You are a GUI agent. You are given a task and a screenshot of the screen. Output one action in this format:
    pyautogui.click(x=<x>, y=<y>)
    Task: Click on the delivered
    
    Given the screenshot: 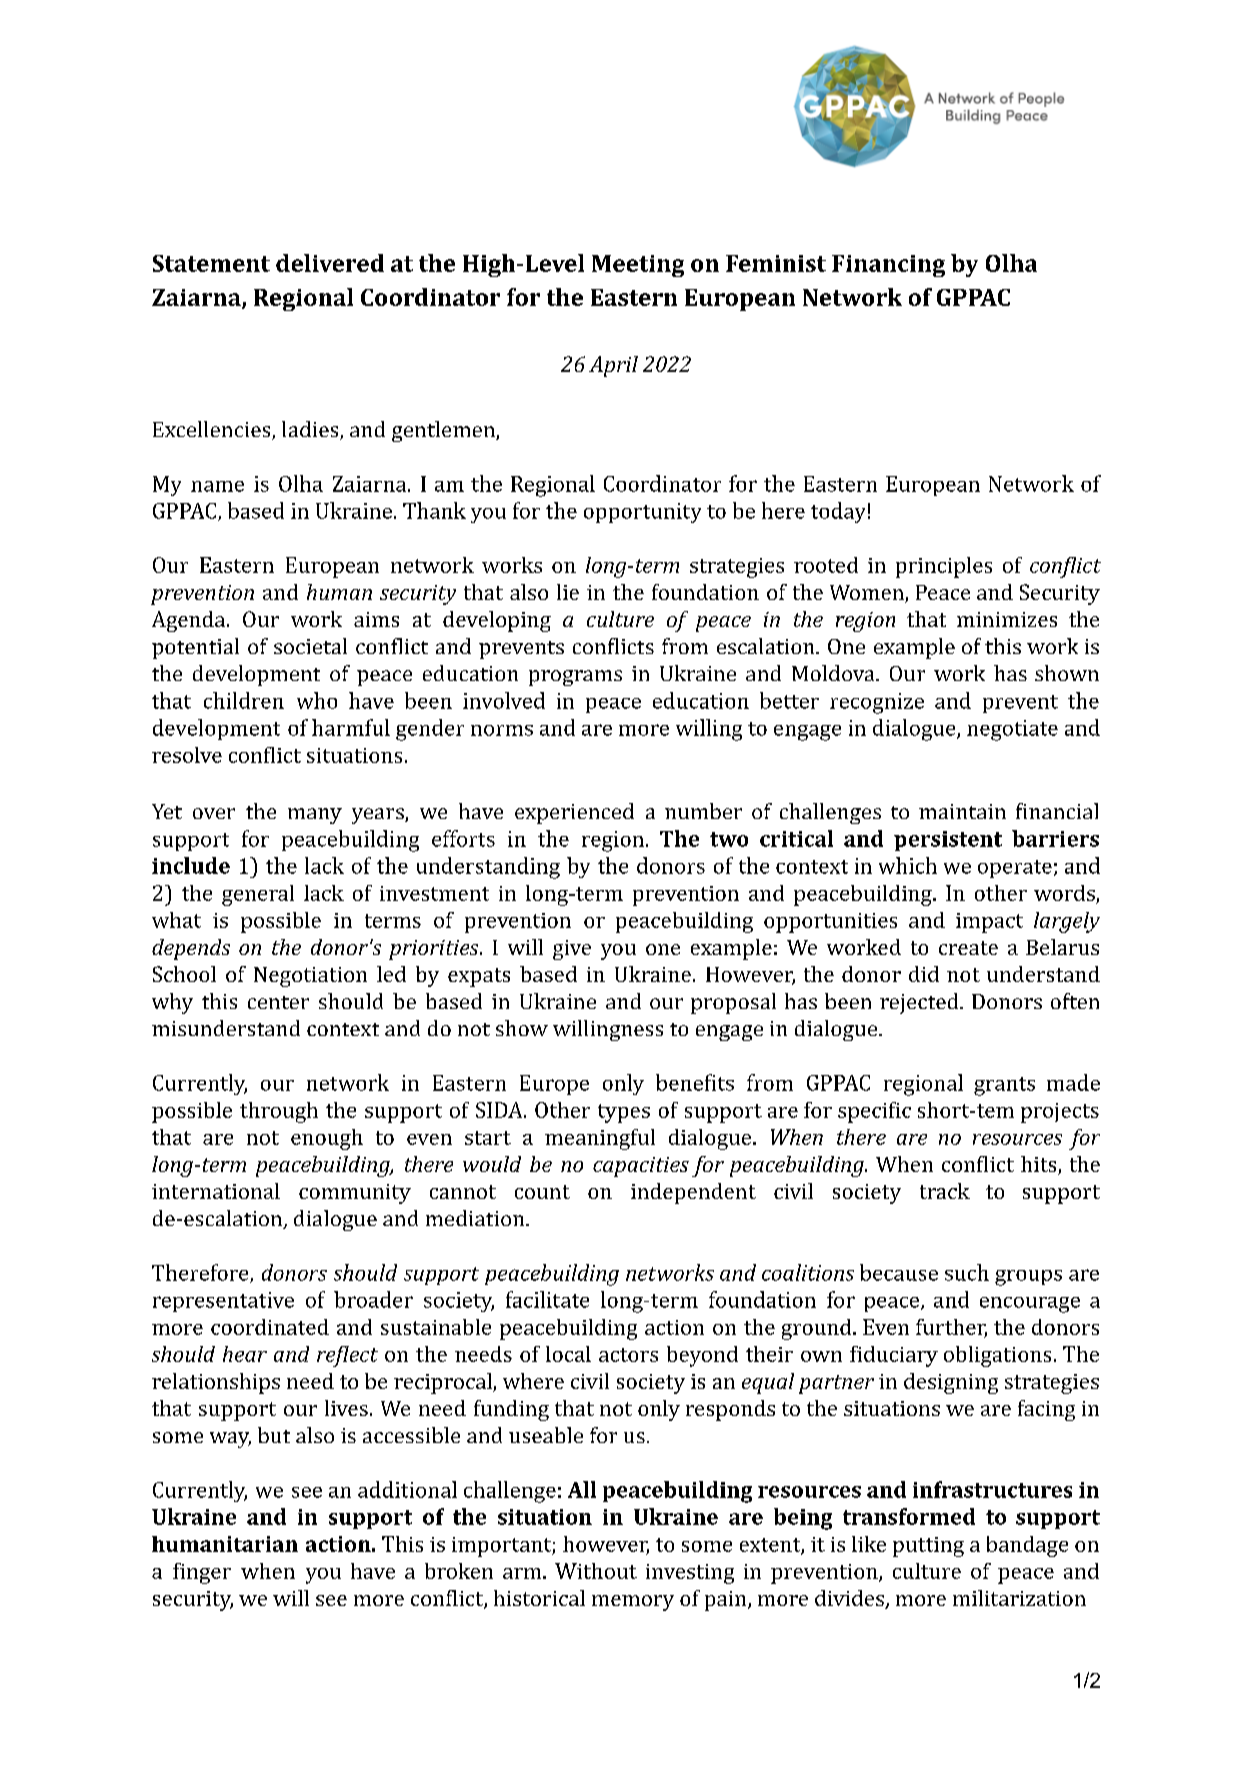 What is the action you would take?
    pyautogui.click(x=330, y=263)
